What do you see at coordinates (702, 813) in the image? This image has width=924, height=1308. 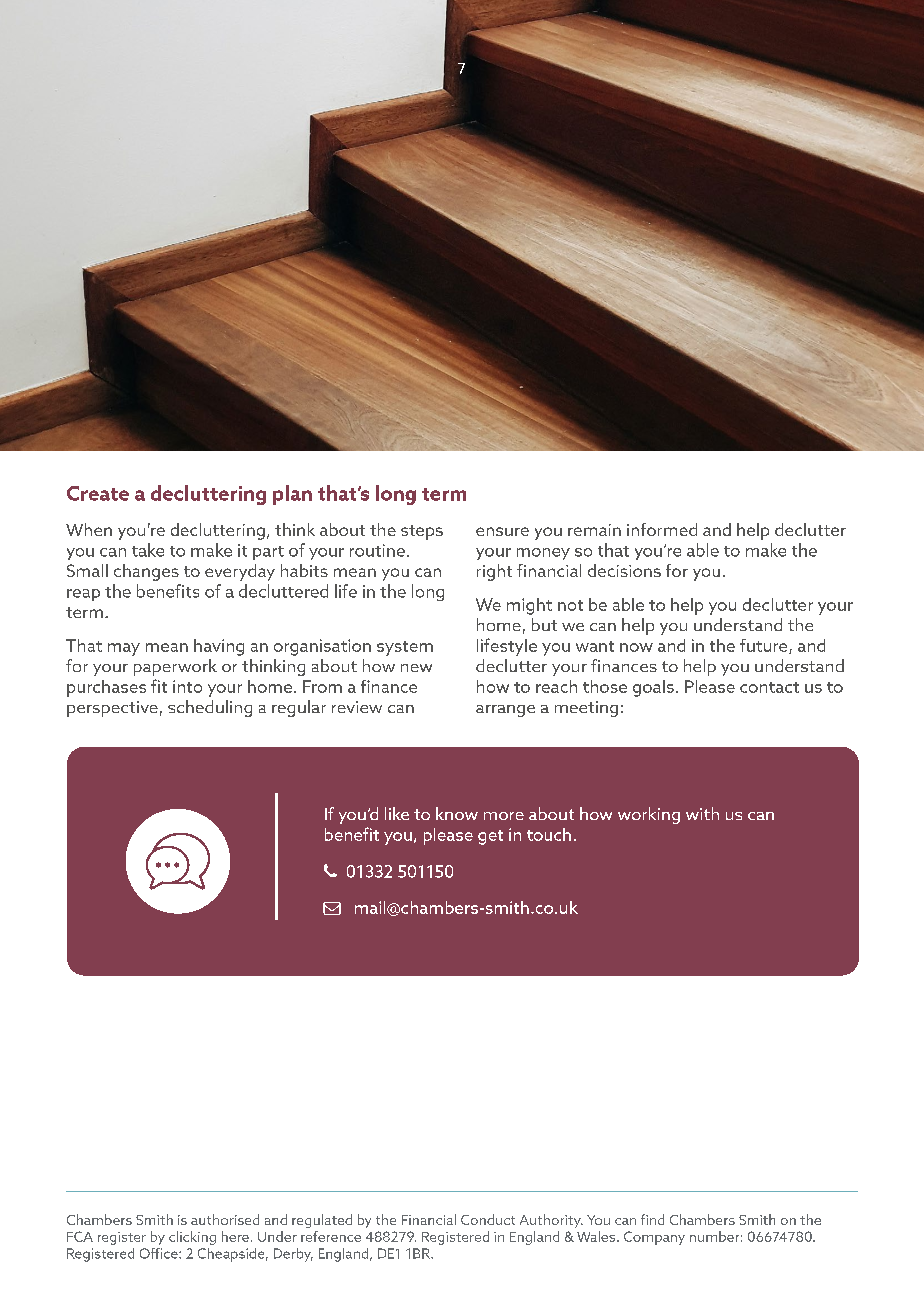 I see `with` at bounding box center [702, 813].
